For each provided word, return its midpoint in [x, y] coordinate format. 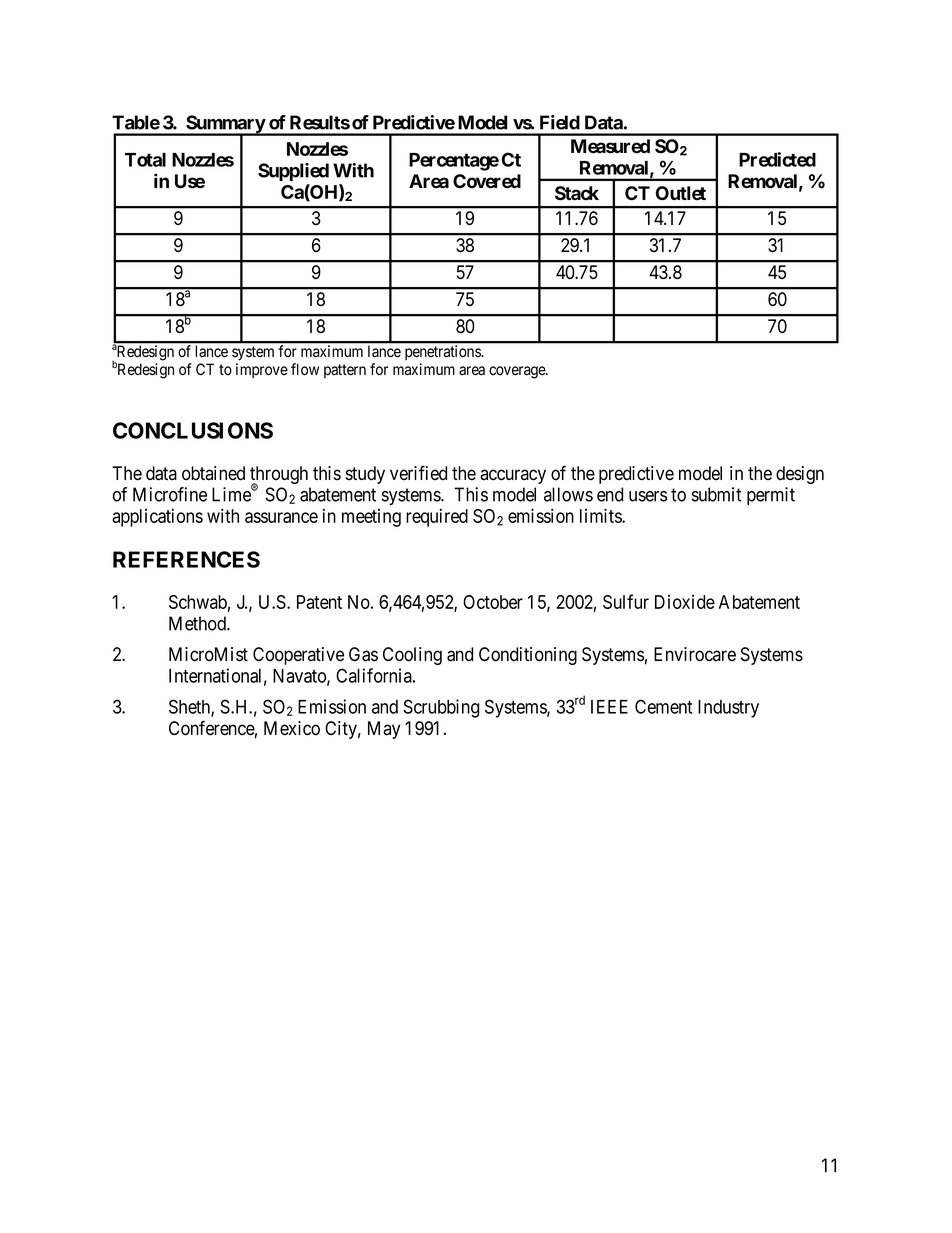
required [437, 517]
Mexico [292, 728]
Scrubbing [441, 708]
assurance [281, 517]
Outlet [681, 193]
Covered [487, 181]
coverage [518, 372]
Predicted [777, 159]
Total [145, 160]
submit [717, 494]
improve [262, 370]
